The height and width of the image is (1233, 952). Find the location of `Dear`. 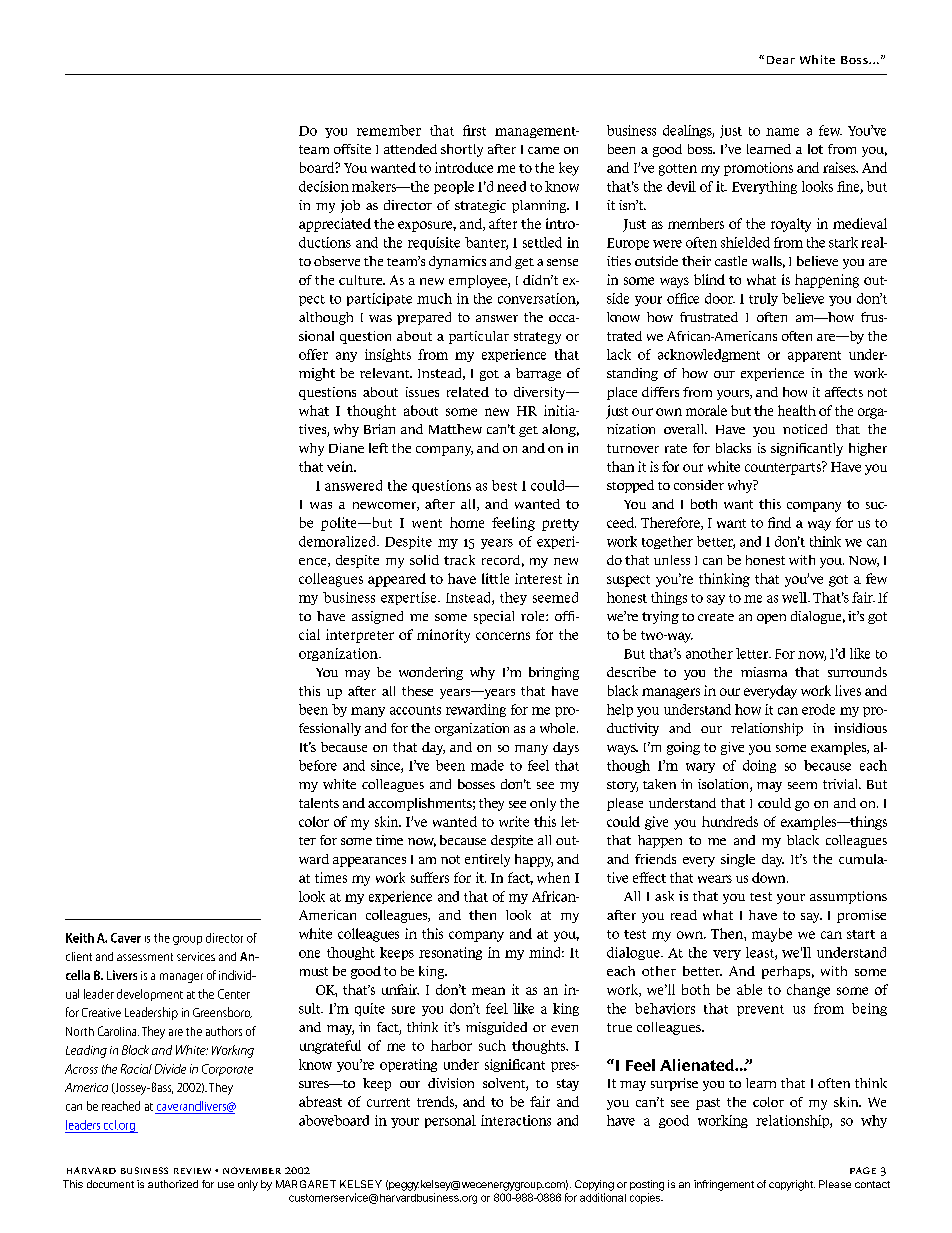

Dear is located at coordinates (781, 60).
